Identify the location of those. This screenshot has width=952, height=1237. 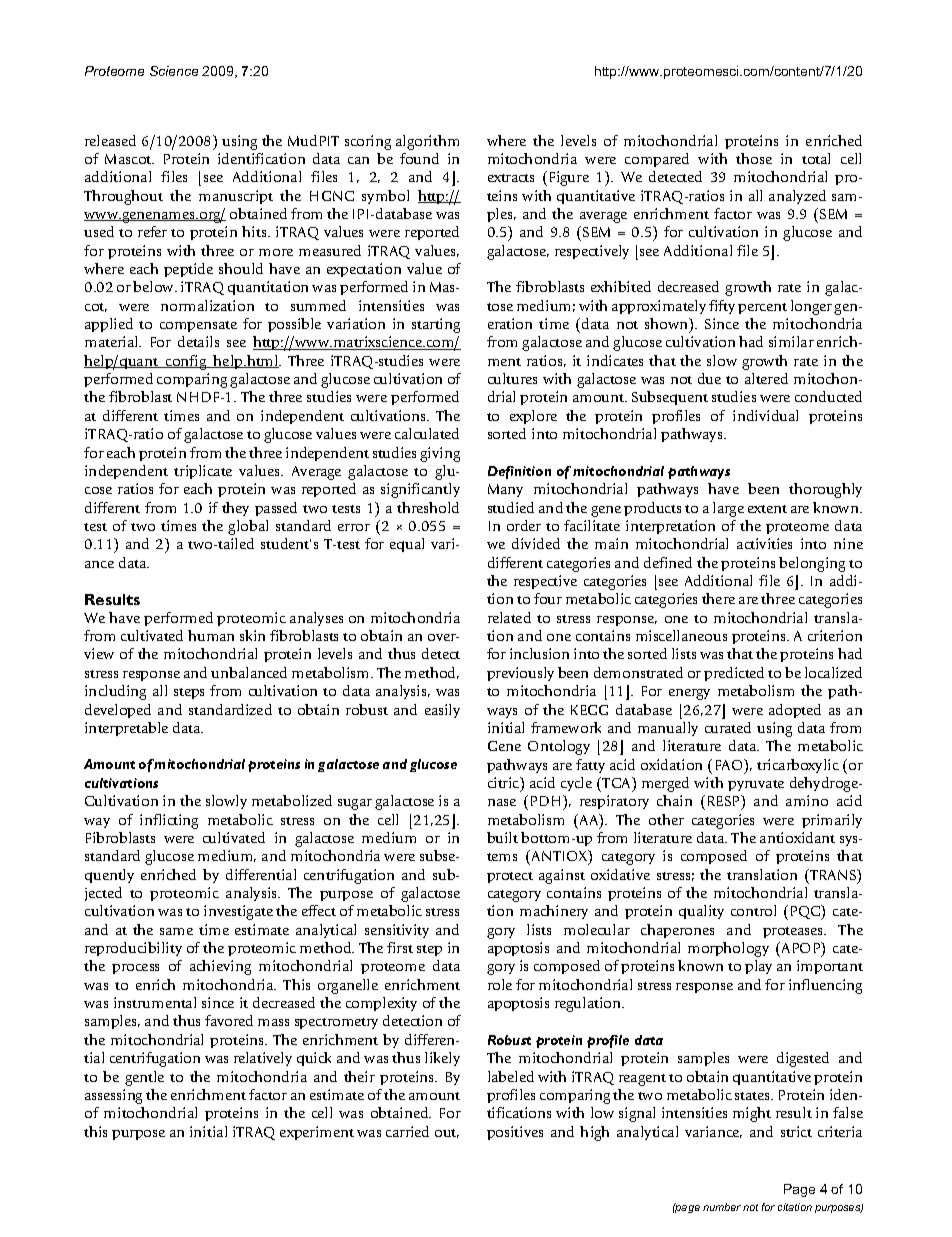
(754, 158).
